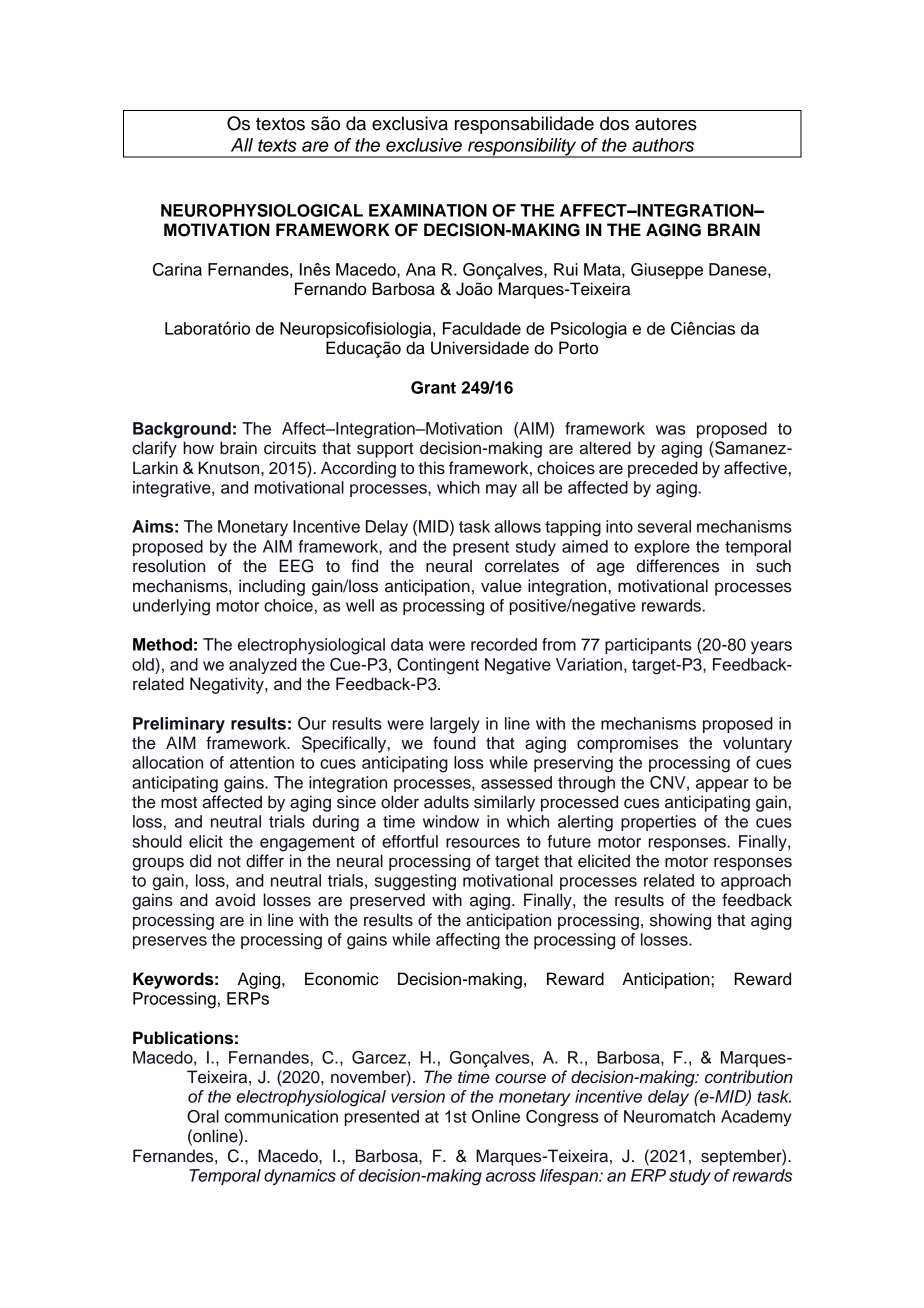 This screenshot has width=924, height=1308. Describe the element at coordinates (663, 145) in the screenshot. I see `authors` at that location.
